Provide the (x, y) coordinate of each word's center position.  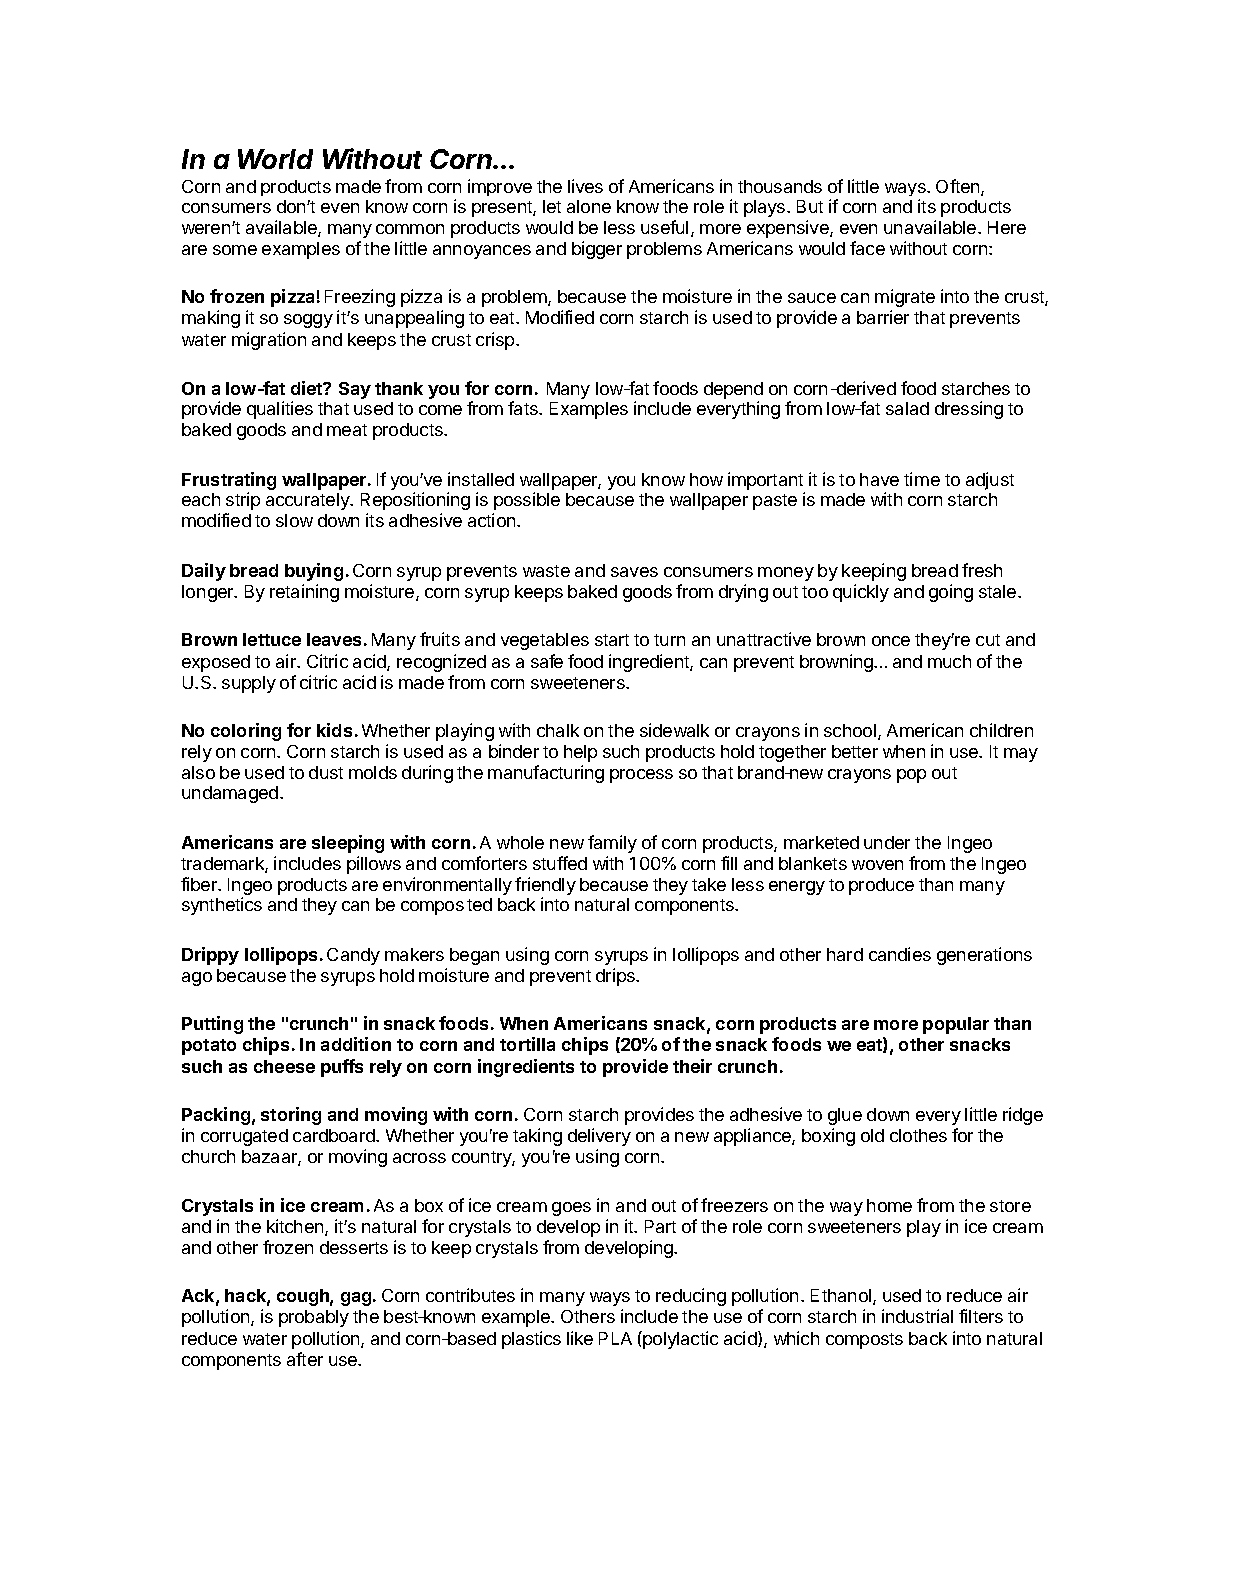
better (855, 751)
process (641, 776)
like (580, 1338)
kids (334, 730)
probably (314, 1318)
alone (589, 206)
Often (959, 187)
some (235, 250)
